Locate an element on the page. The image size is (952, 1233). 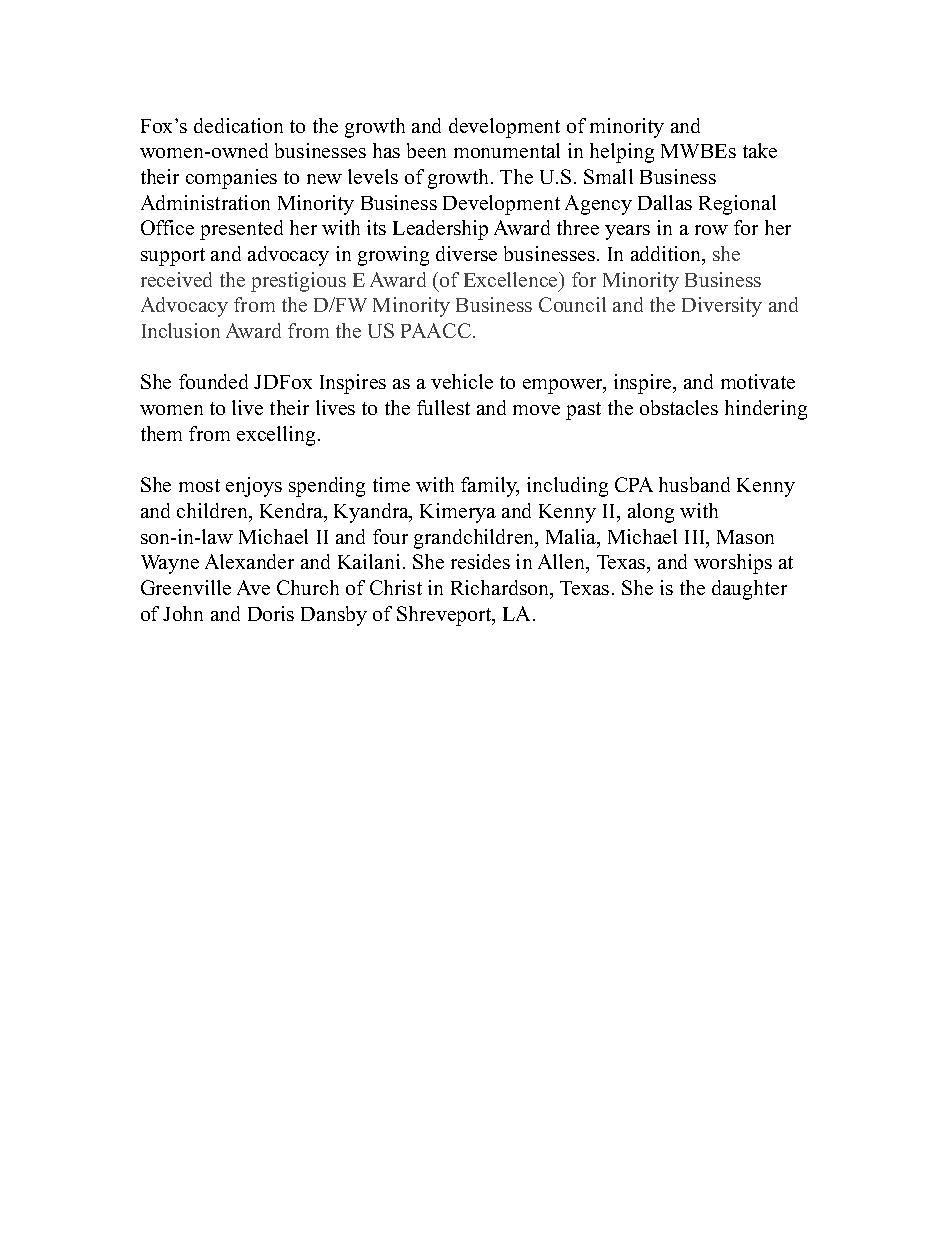
been is located at coordinates (426, 150).
